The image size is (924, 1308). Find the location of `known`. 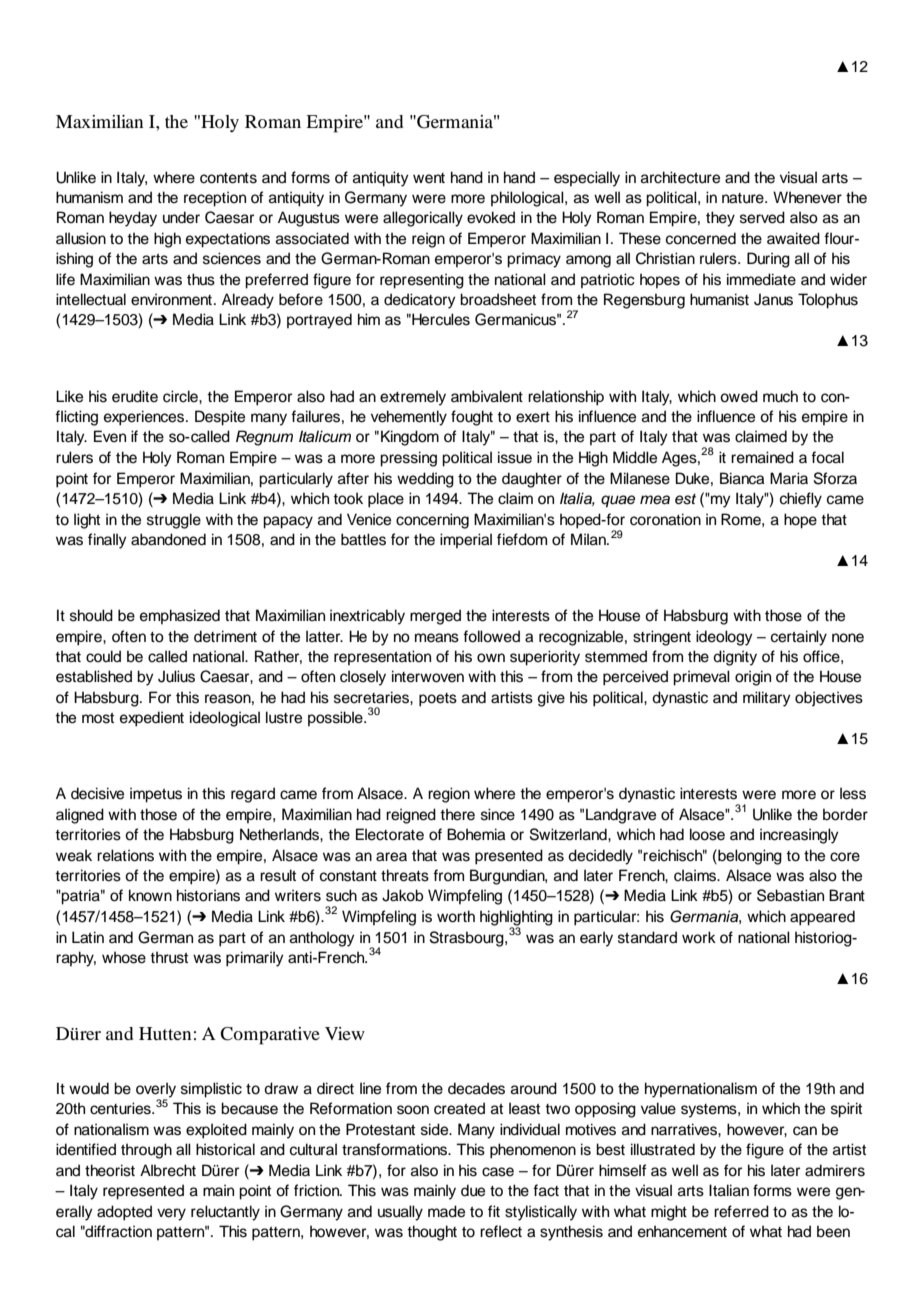

known is located at coordinates (150, 895).
